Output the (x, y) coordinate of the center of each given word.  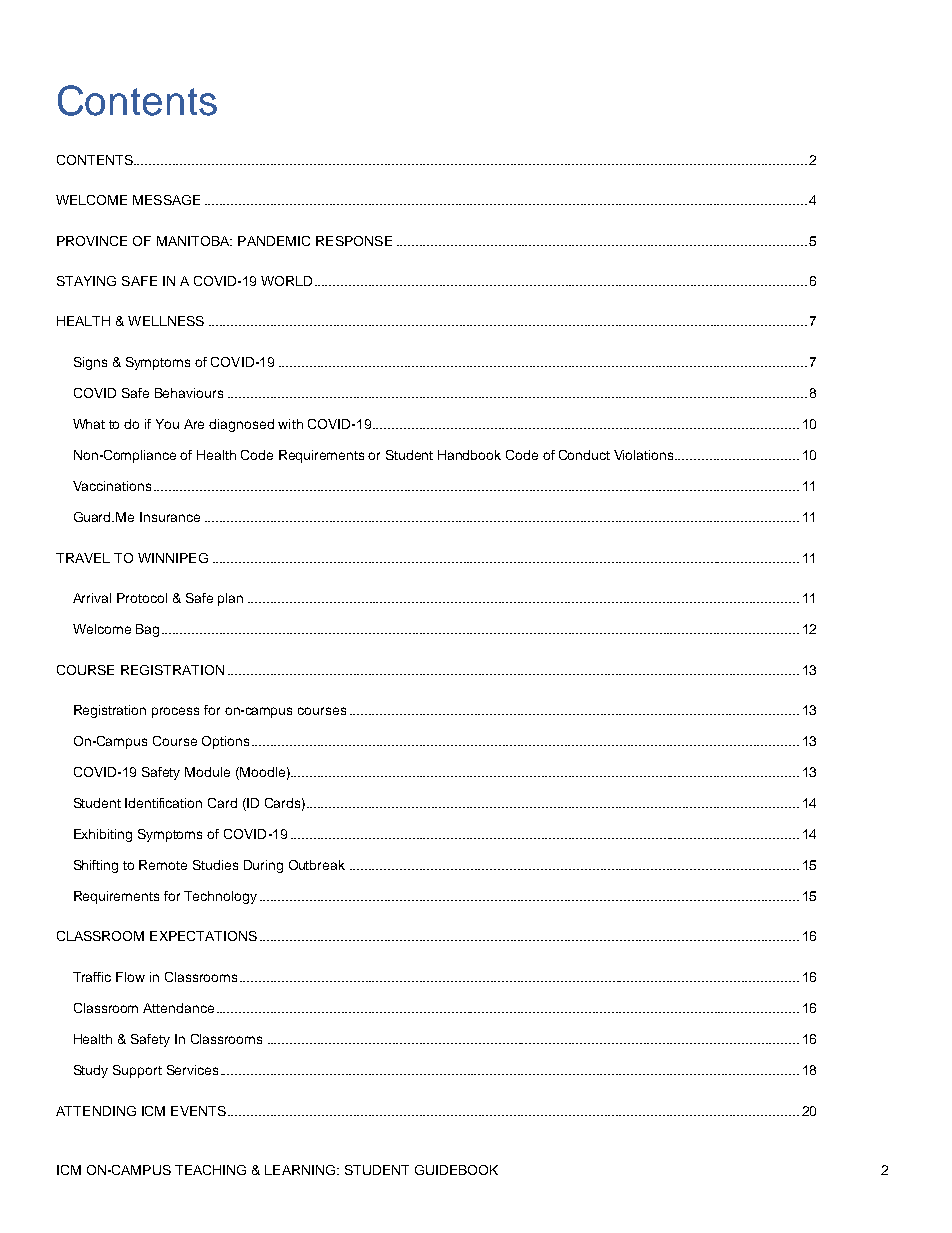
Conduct (584, 455)
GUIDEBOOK (456, 1170)
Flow (130, 977)
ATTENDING (96, 1111)
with (290, 424)
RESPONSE (354, 241)
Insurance (170, 517)
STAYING (86, 281)
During (263, 866)
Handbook (469, 455)
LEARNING (300, 1170)
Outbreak (317, 865)
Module (207, 772)
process (175, 712)
